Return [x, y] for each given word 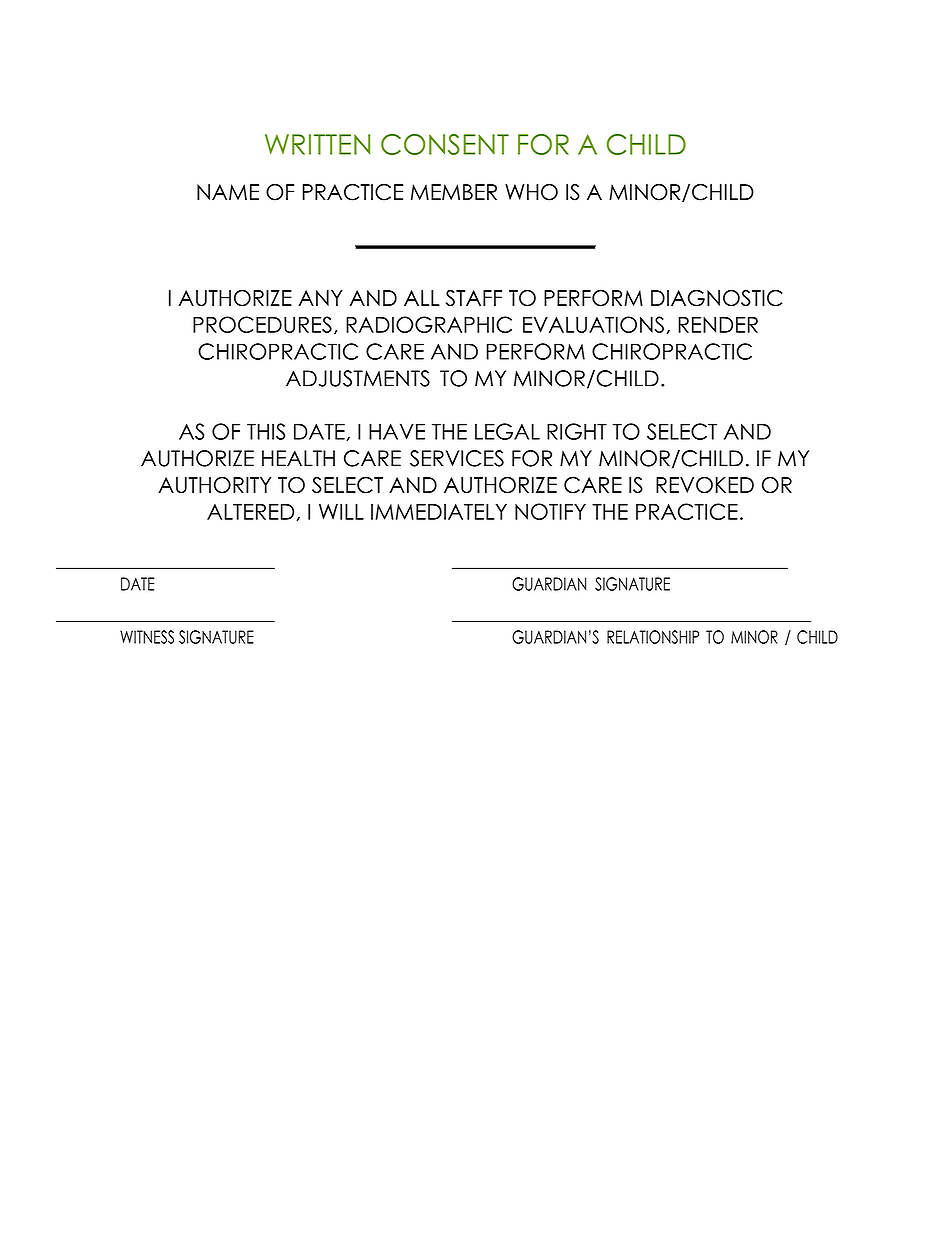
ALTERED [252, 512]
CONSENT [445, 144]
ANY [320, 298]
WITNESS [147, 637]
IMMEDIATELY [439, 512]
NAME [228, 192]
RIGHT [577, 431]
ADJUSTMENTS [358, 378]
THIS [266, 431]
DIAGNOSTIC [716, 298]
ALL [422, 298]
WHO [531, 192]
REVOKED [705, 485]
